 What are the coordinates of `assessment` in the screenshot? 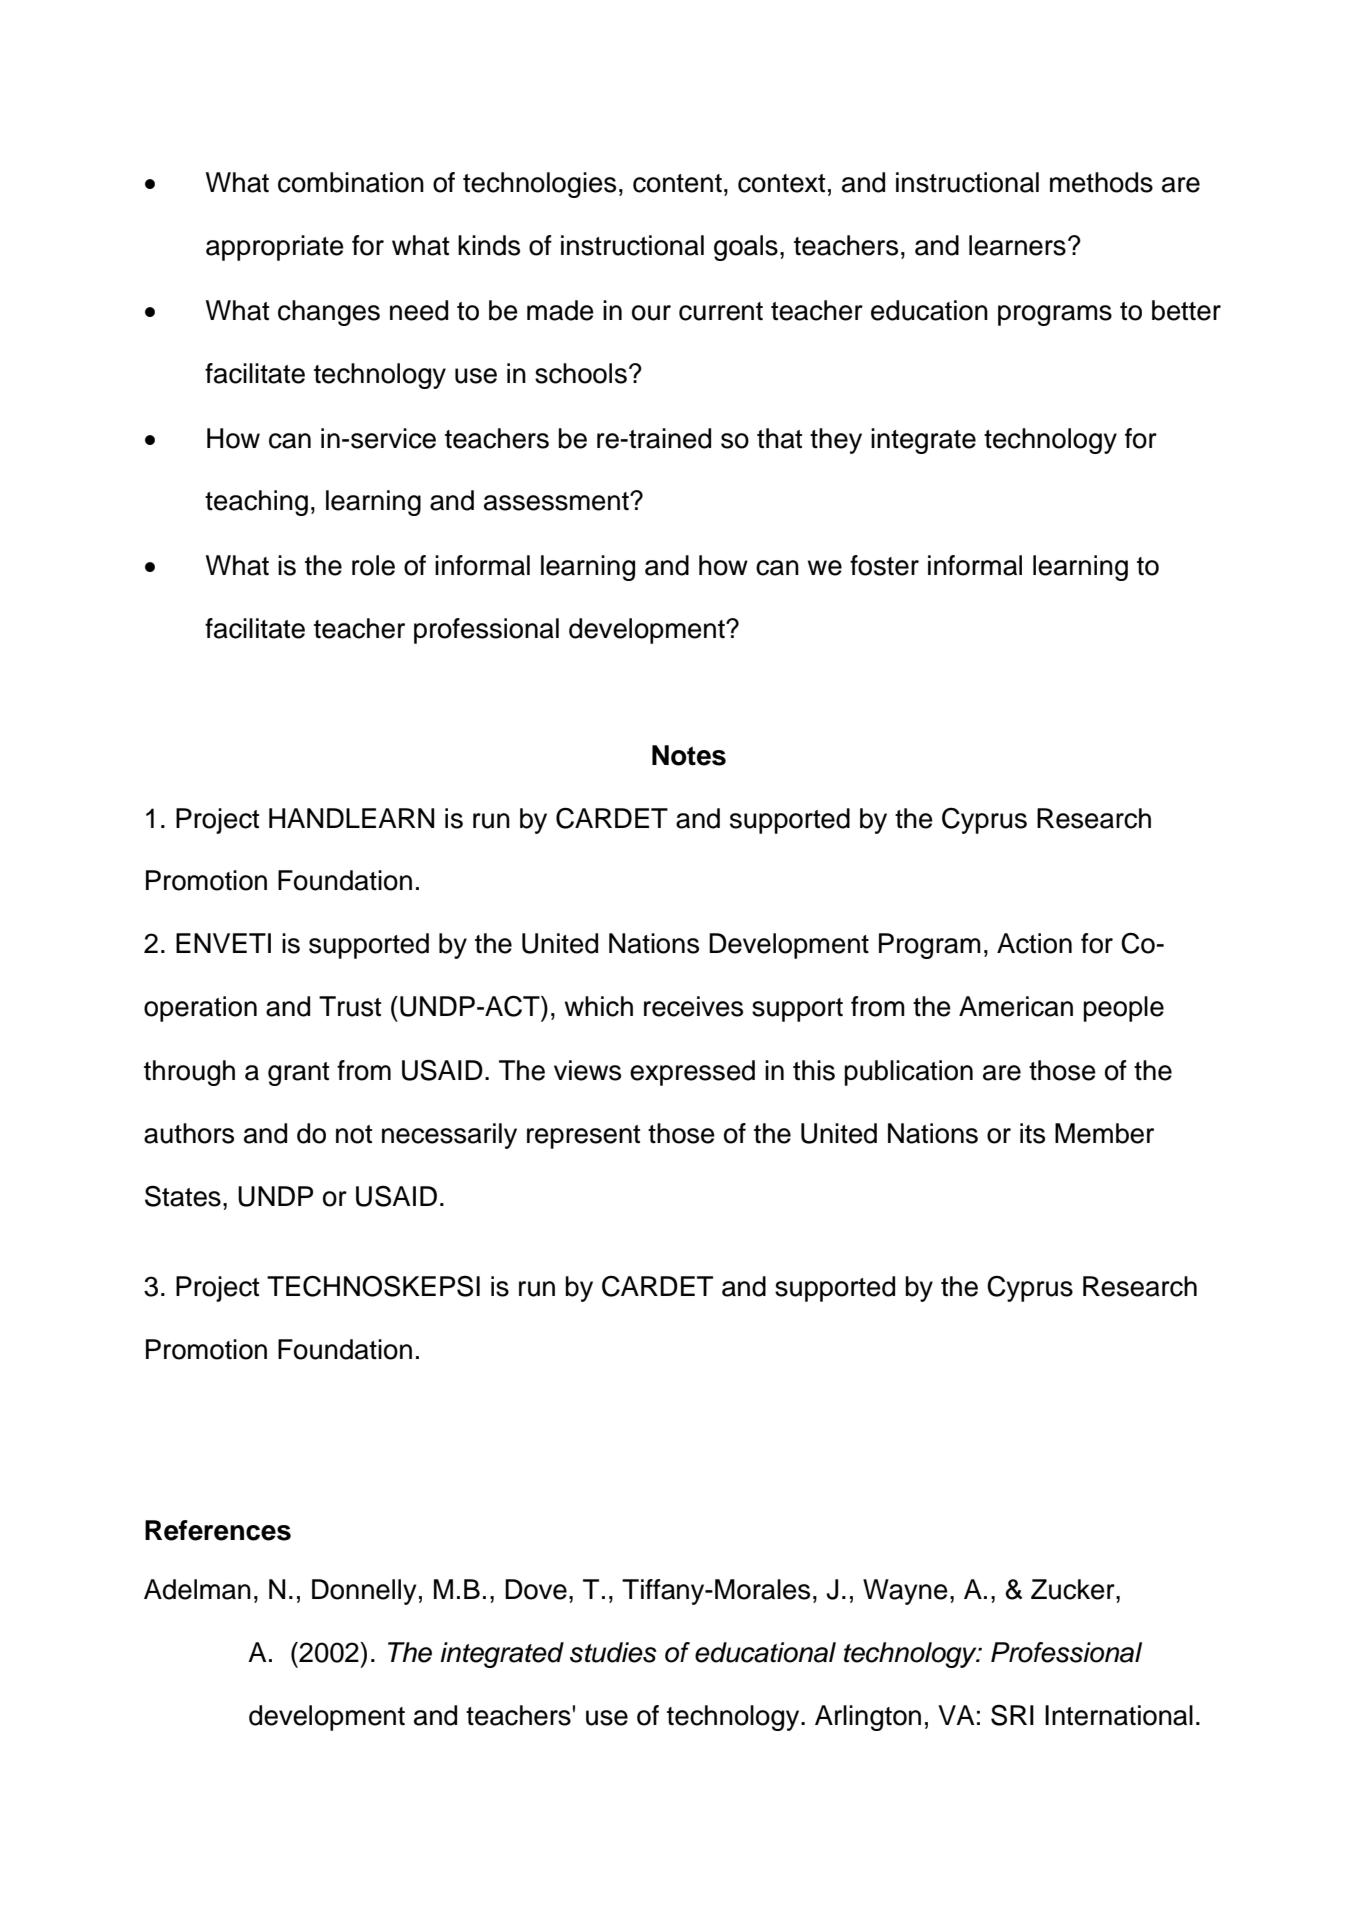 It's located at (557, 501).
